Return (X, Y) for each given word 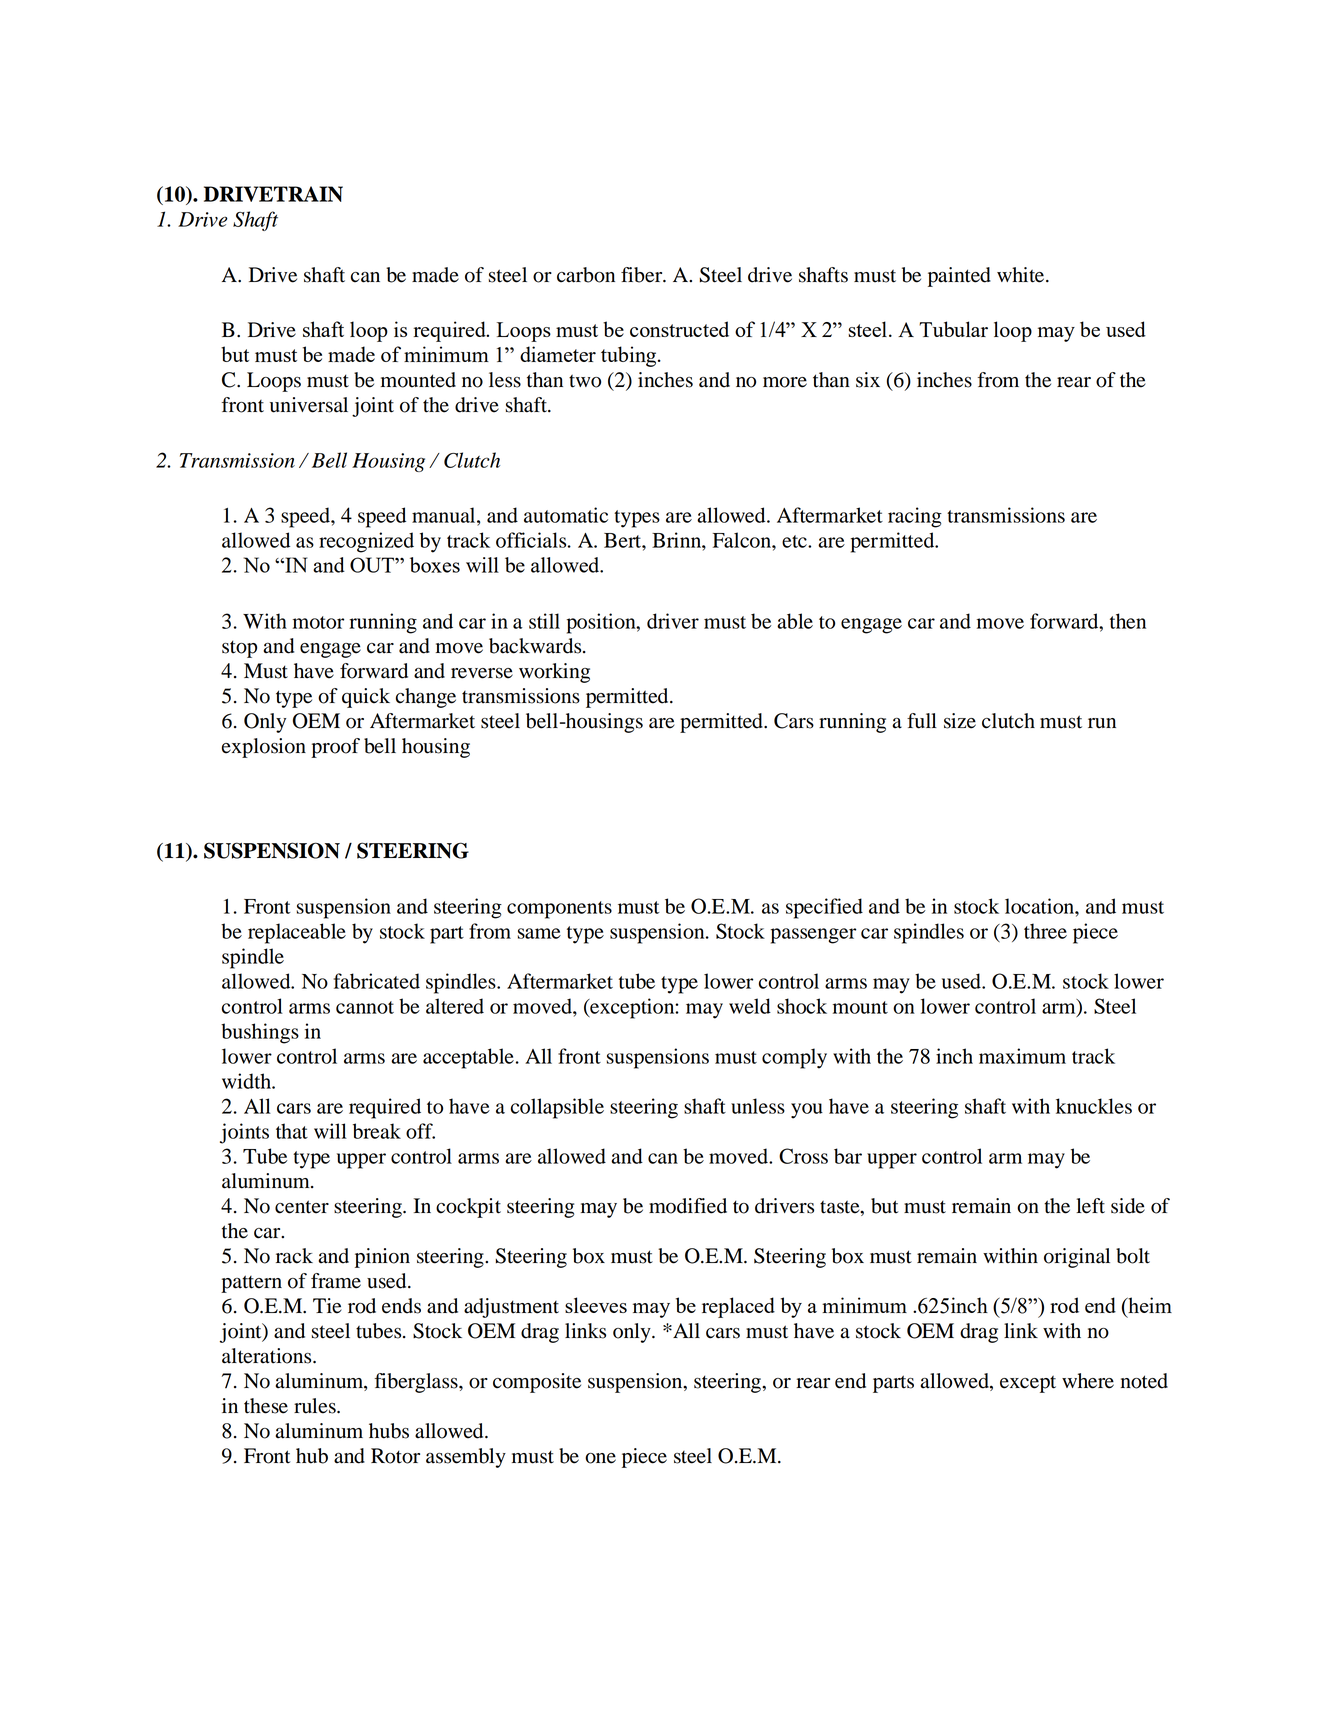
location (1040, 906)
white (1022, 275)
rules (316, 1406)
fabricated (377, 981)
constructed (679, 329)
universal (309, 405)
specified (824, 908)
